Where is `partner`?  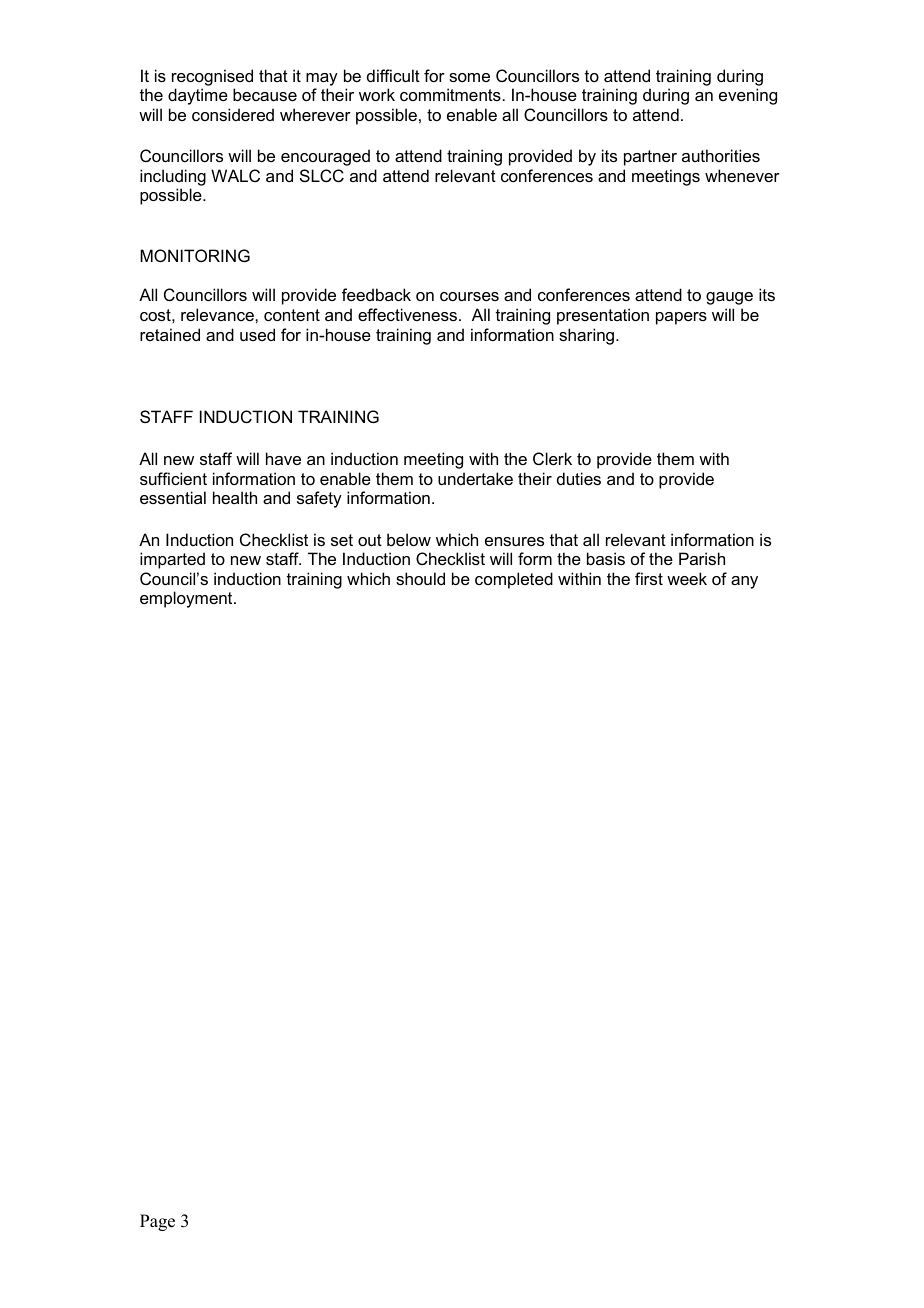
partner is located at coordinates (650, 158).
